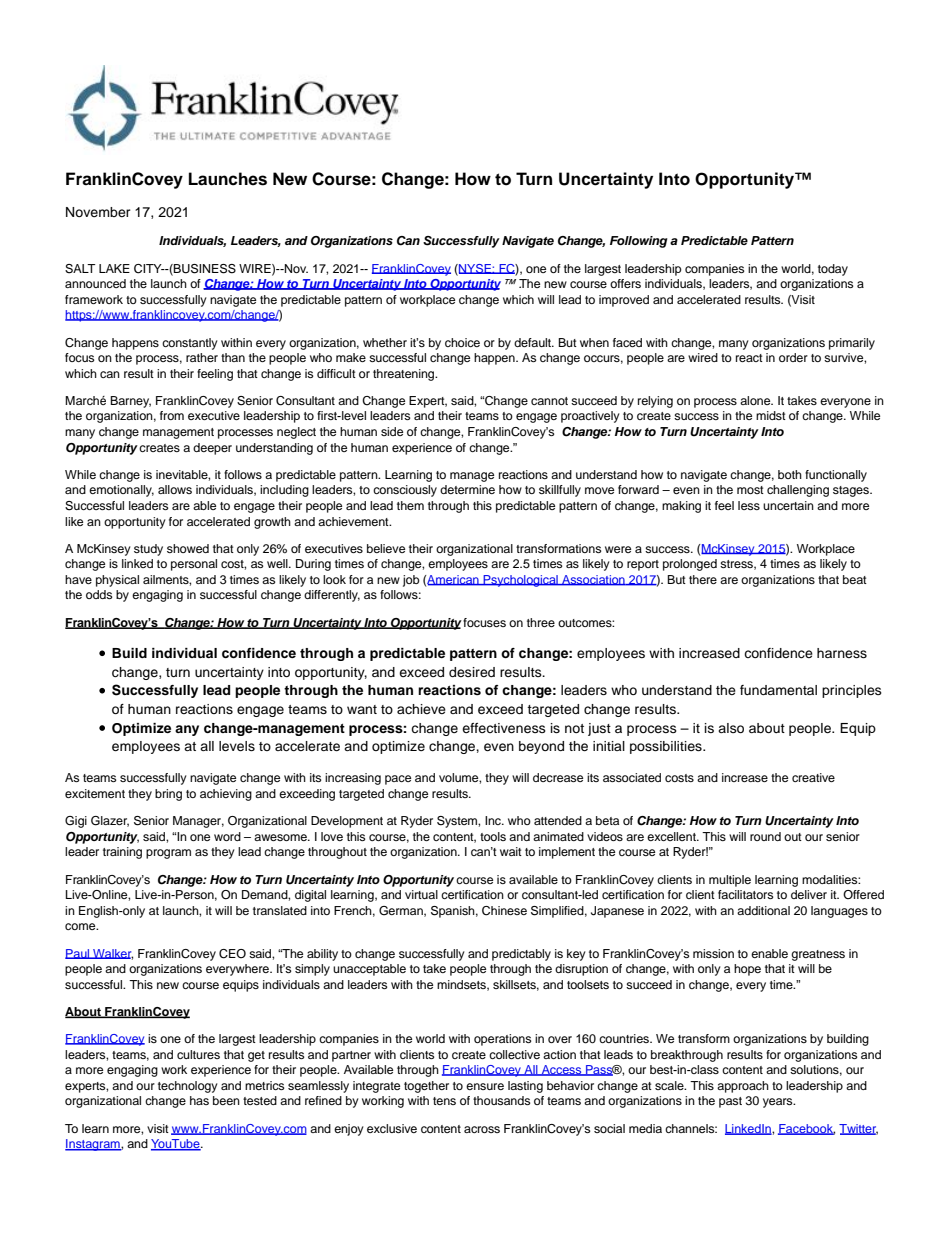  Describe the element at coordinates (112, 954) in the screenshot. I see `Walker` at that location.
